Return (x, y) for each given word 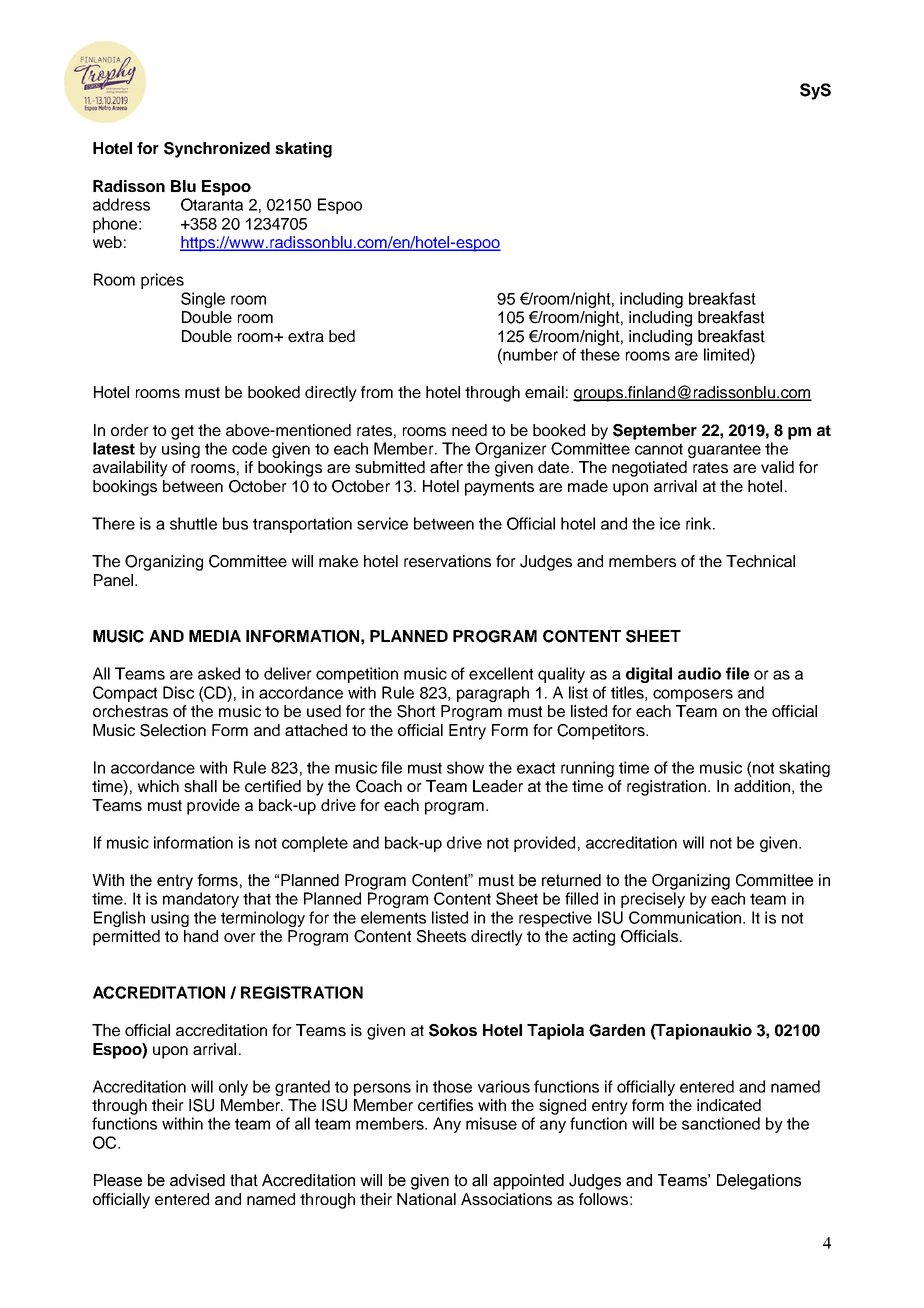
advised (197, 1180)
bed (342, 336)
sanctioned (721, 1123)
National (426, 1199)
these (600, 354)
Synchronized (217, 150)
